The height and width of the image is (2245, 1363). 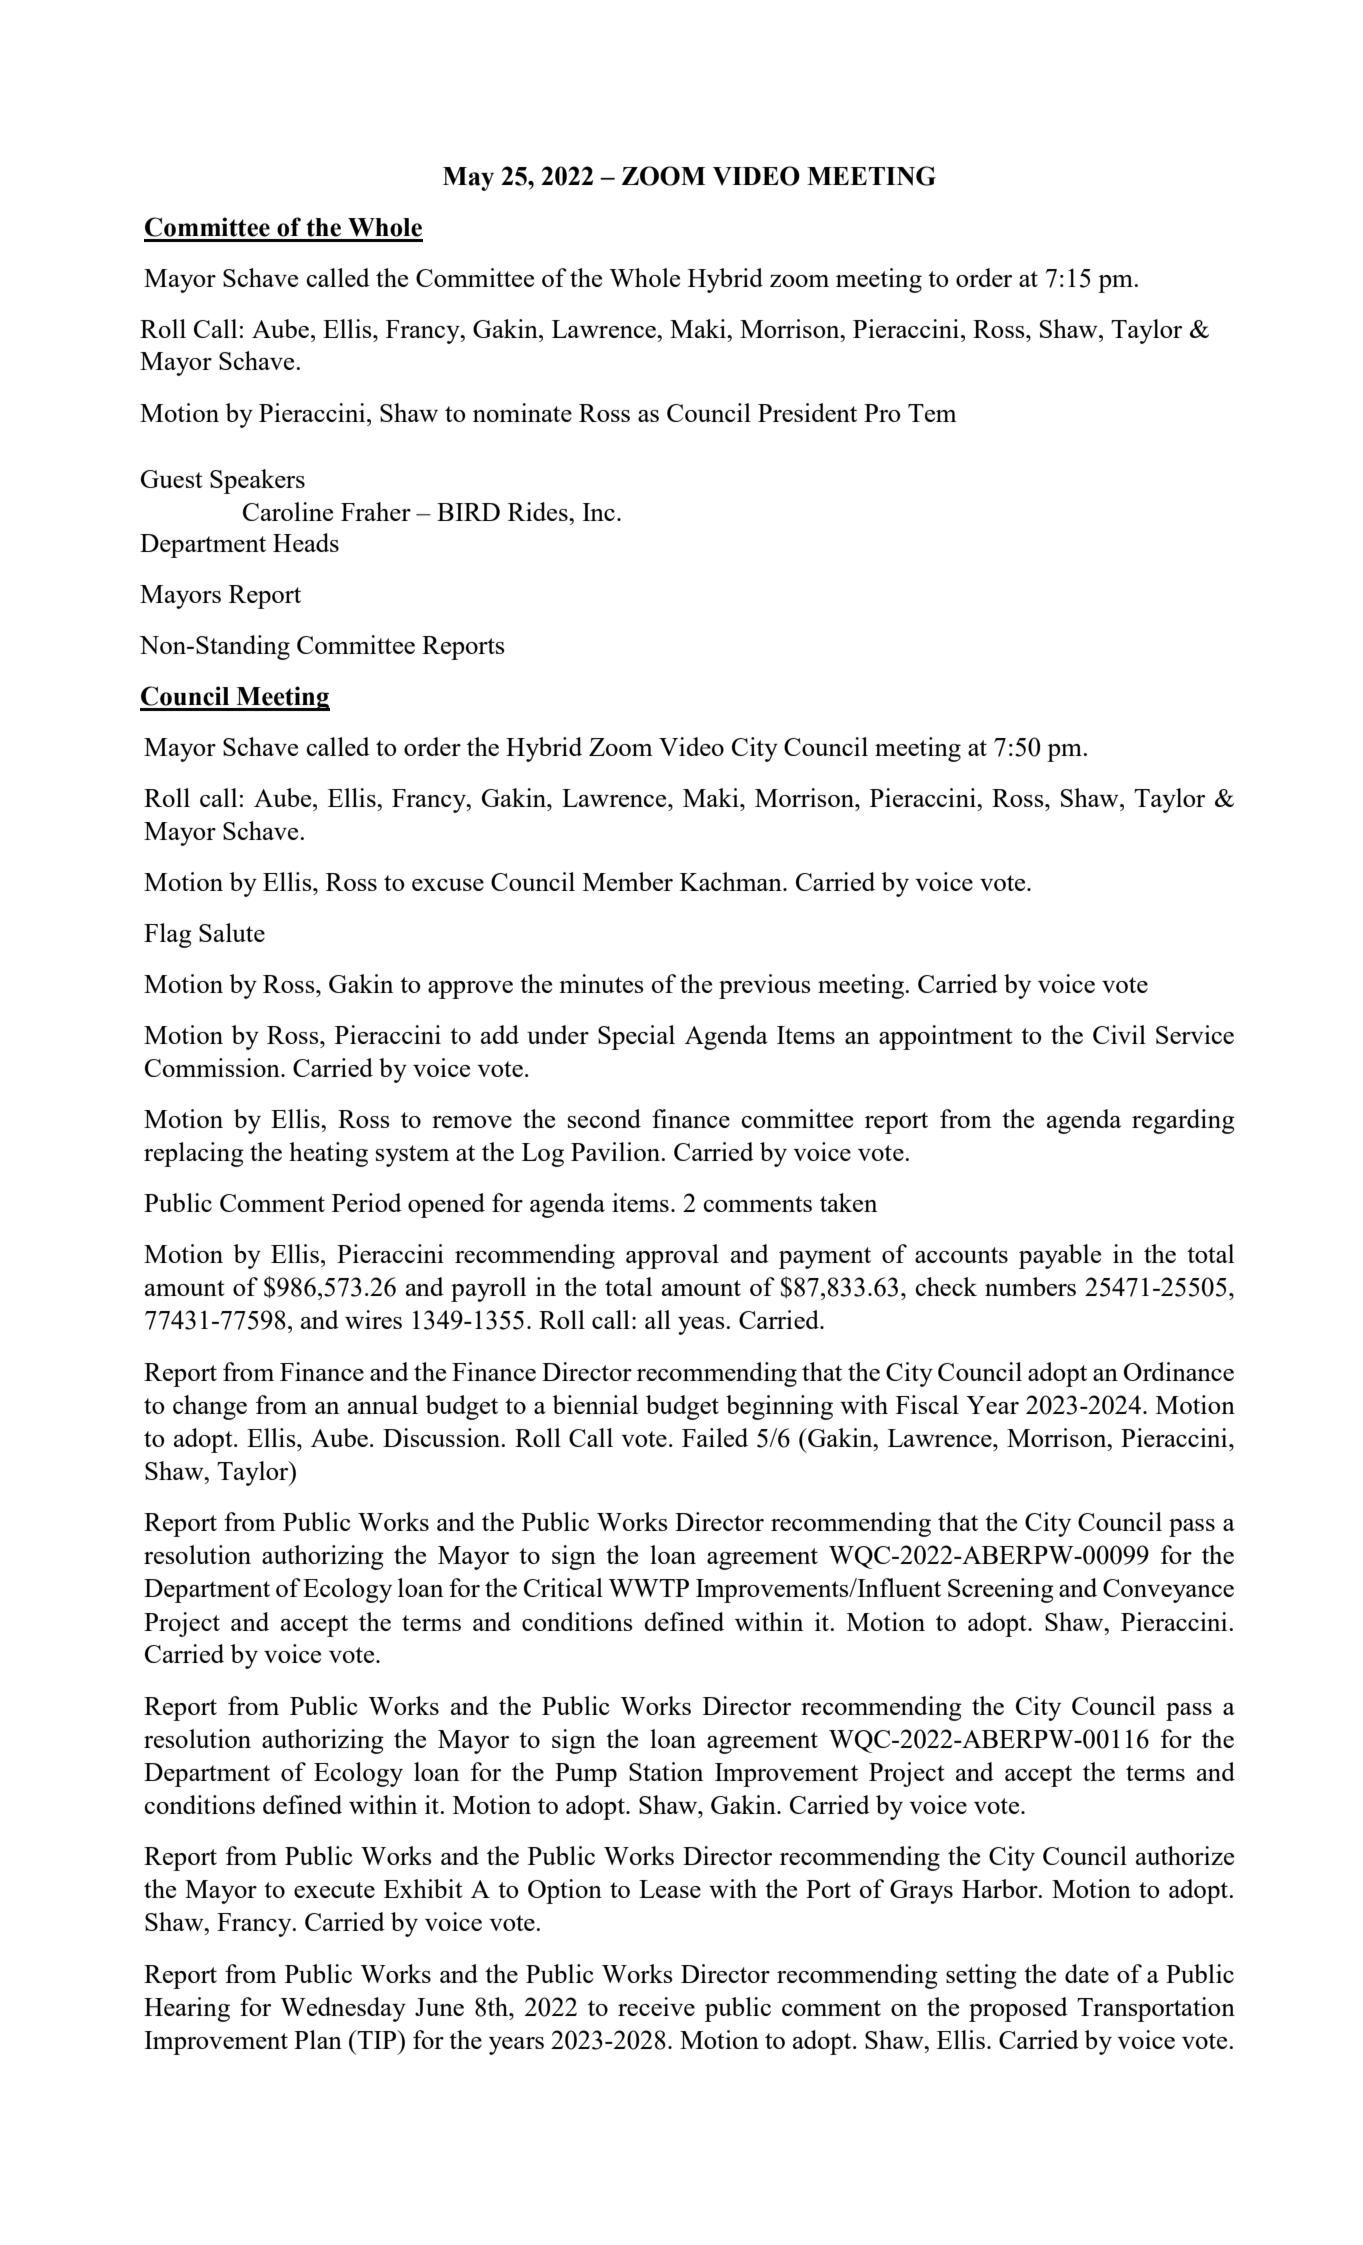 What do you see at coordinates (232, 932) in the image?
I see `Salute` at bounding box center [232, 932].
